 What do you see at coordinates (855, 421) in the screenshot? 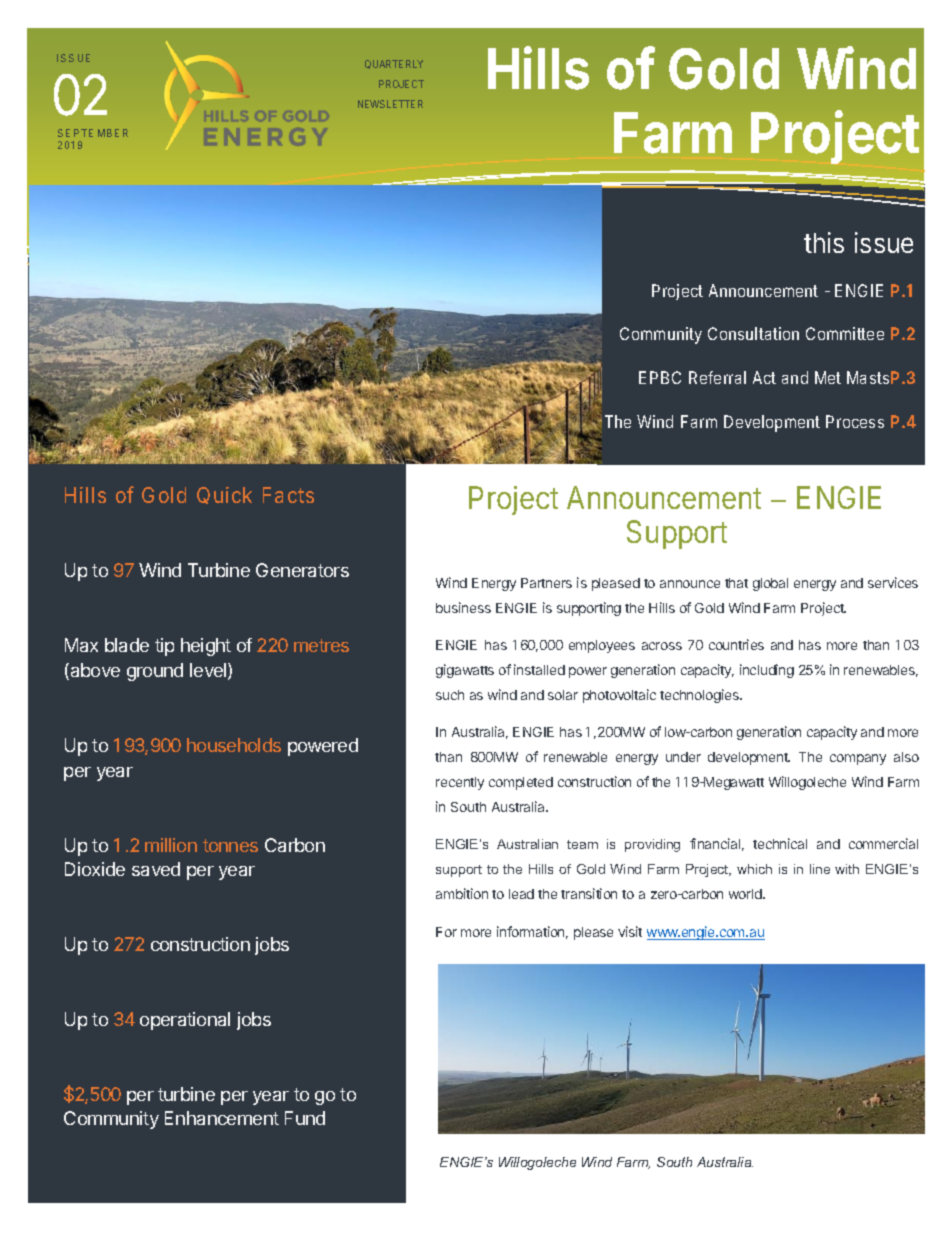
I see `Process` at bounding box center [855, 421].
